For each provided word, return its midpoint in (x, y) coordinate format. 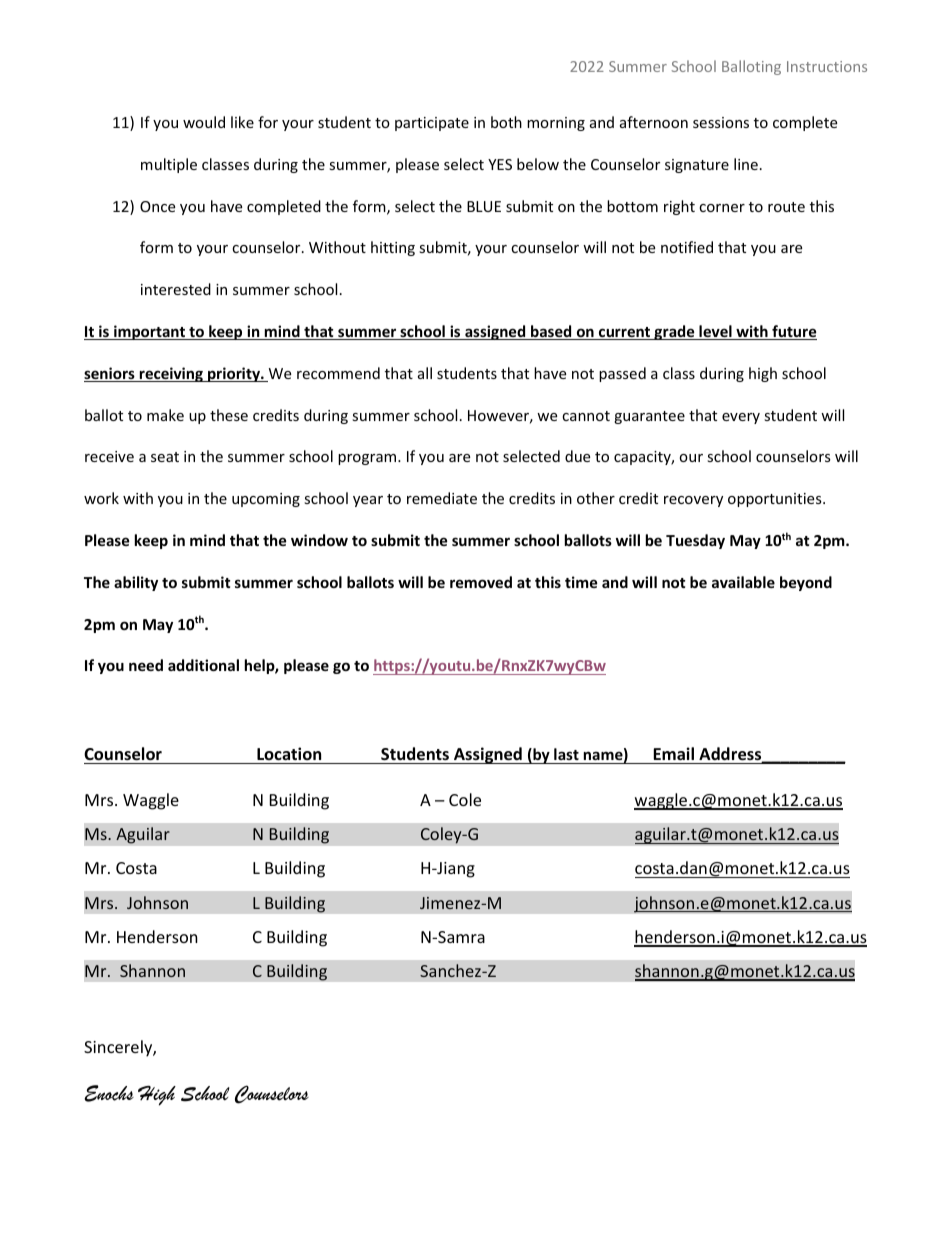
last (566, 754)
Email (673, 753)
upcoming (266, 500)
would (204, 122)
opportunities (776, 500)
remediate (442, 498)
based (551, 332)
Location (289, 754)
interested (176, 289)
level (715, 332)
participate (432, 124)
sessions (721, 122)
